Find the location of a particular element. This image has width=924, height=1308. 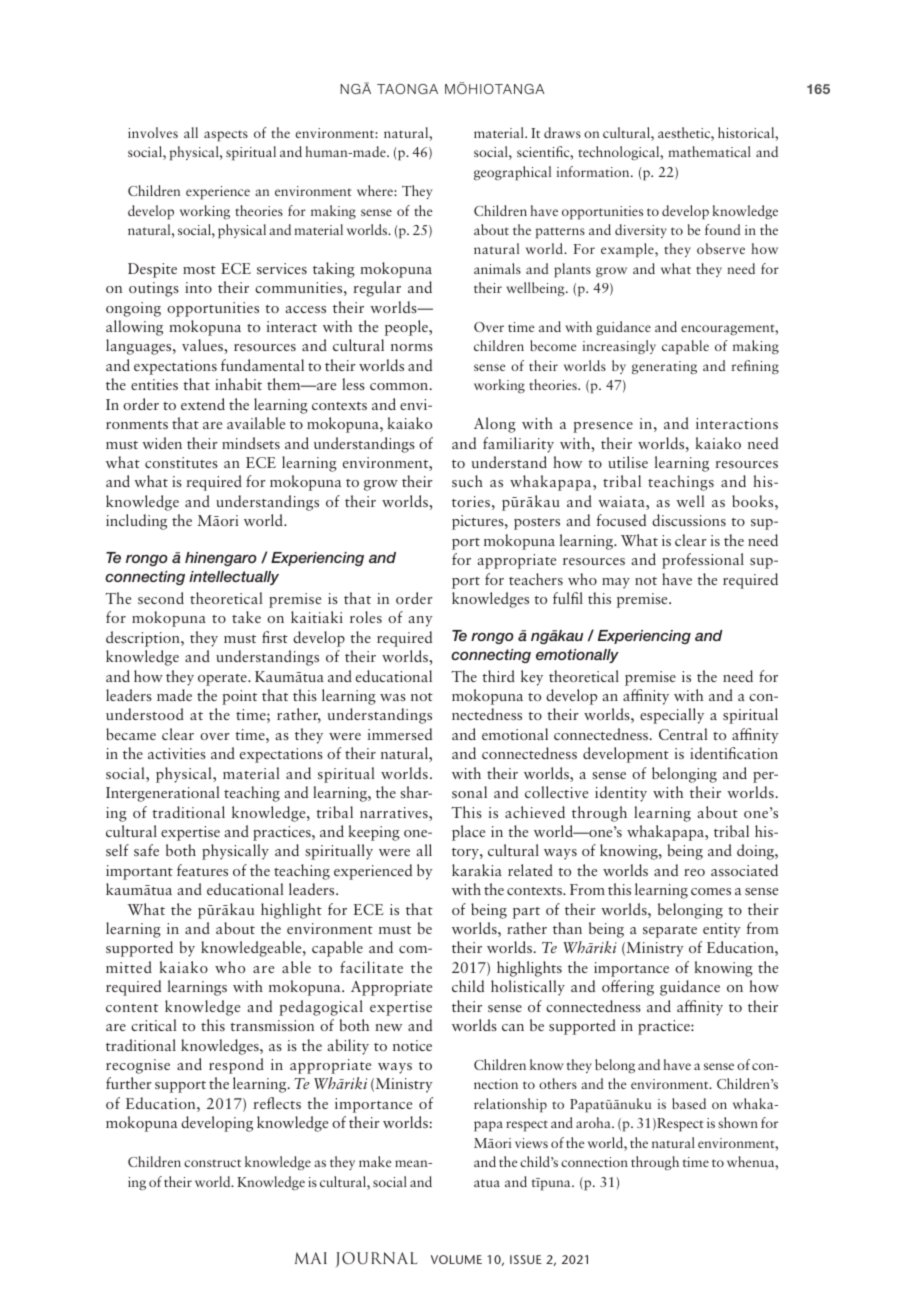

operate is located at coordinates (223, 680).
